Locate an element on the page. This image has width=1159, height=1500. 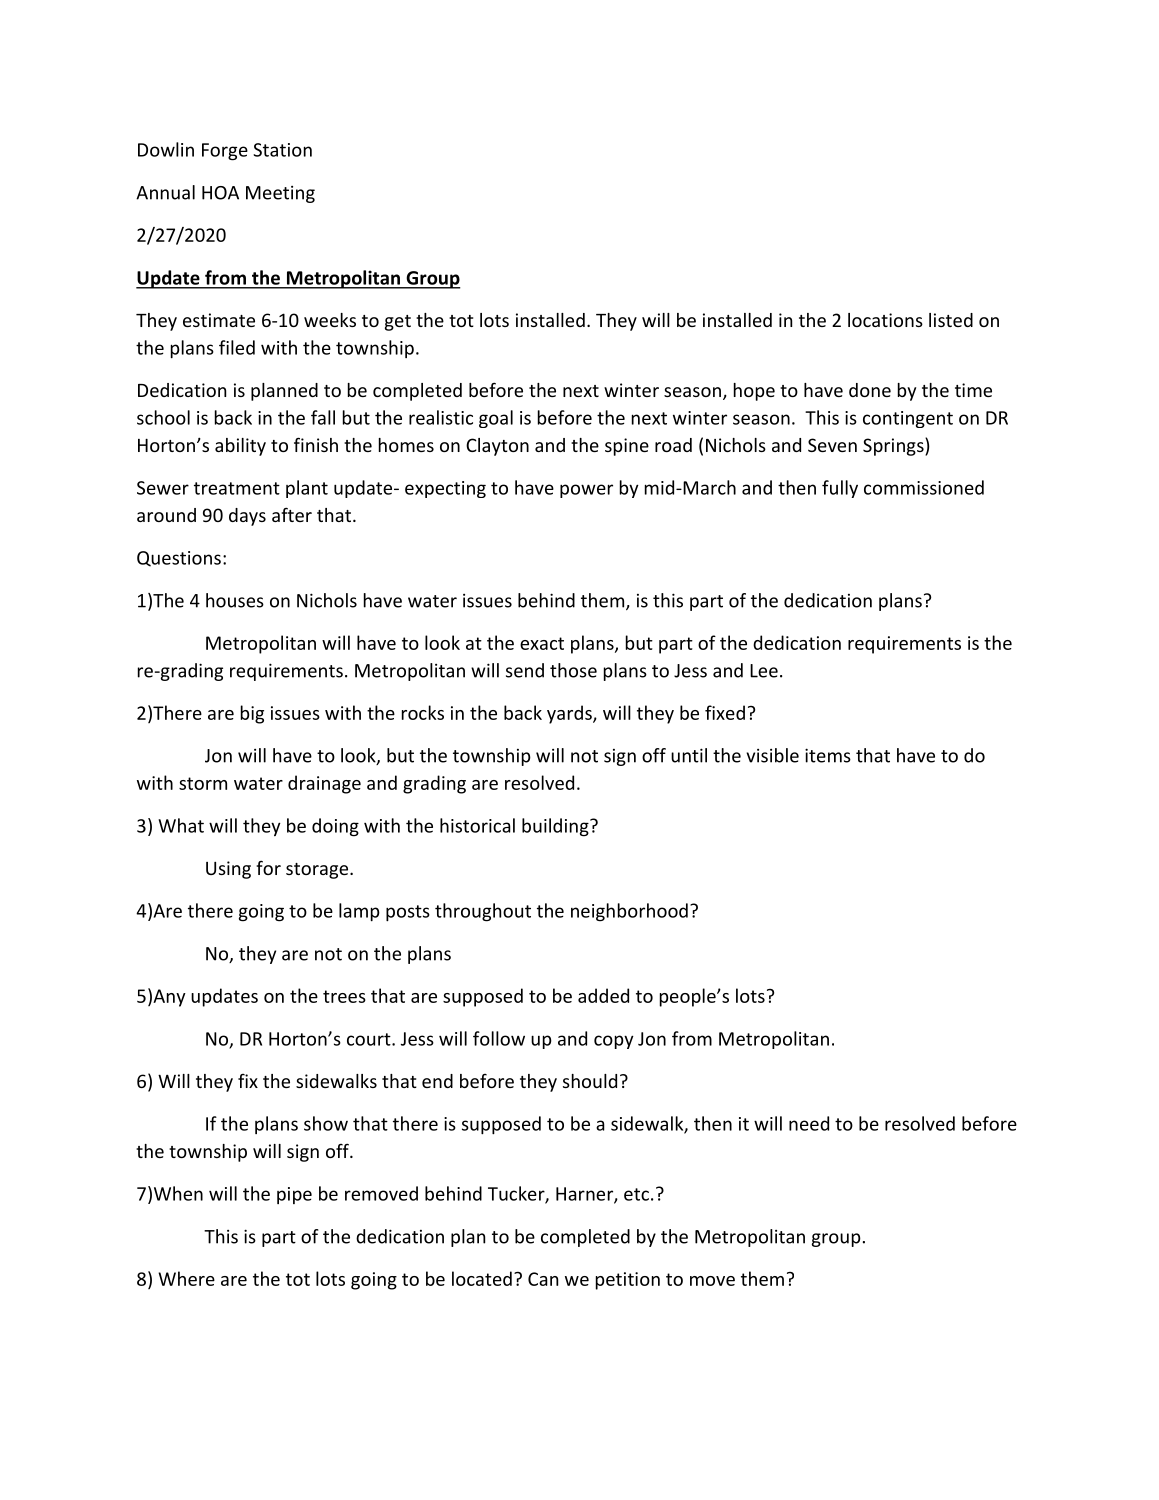
get is located at coordinates (398, 323).
